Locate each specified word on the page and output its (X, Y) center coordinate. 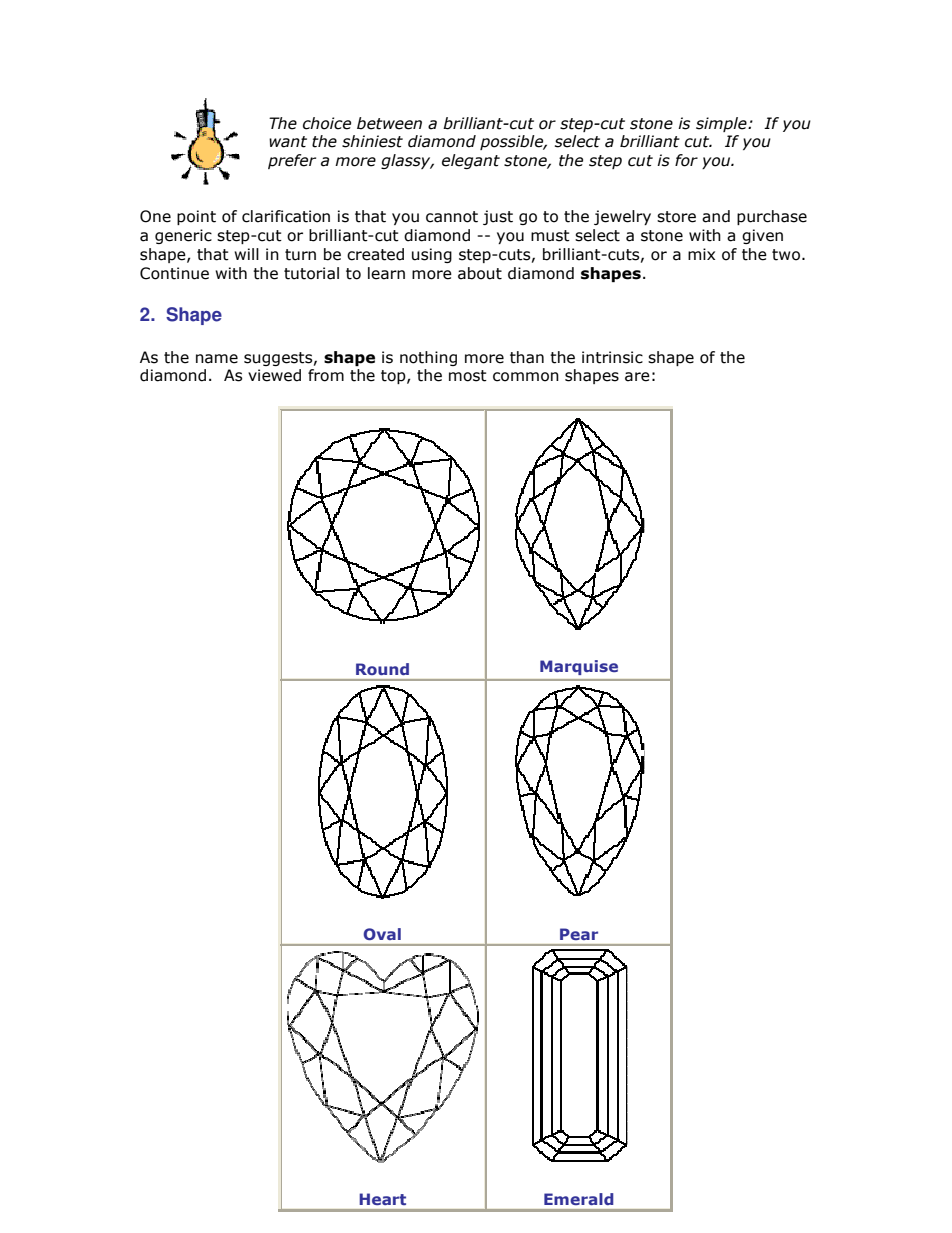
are (637, 377)
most (468, 376)
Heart (383, 1199)
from (326, 375)
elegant (471, 161)
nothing (428, 358)
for (686, 160)
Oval (382, 934)
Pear (579, 934)
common (526, 377)
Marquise (579, 667)
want (288, 142)
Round (382, 669)
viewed (274, 375)
